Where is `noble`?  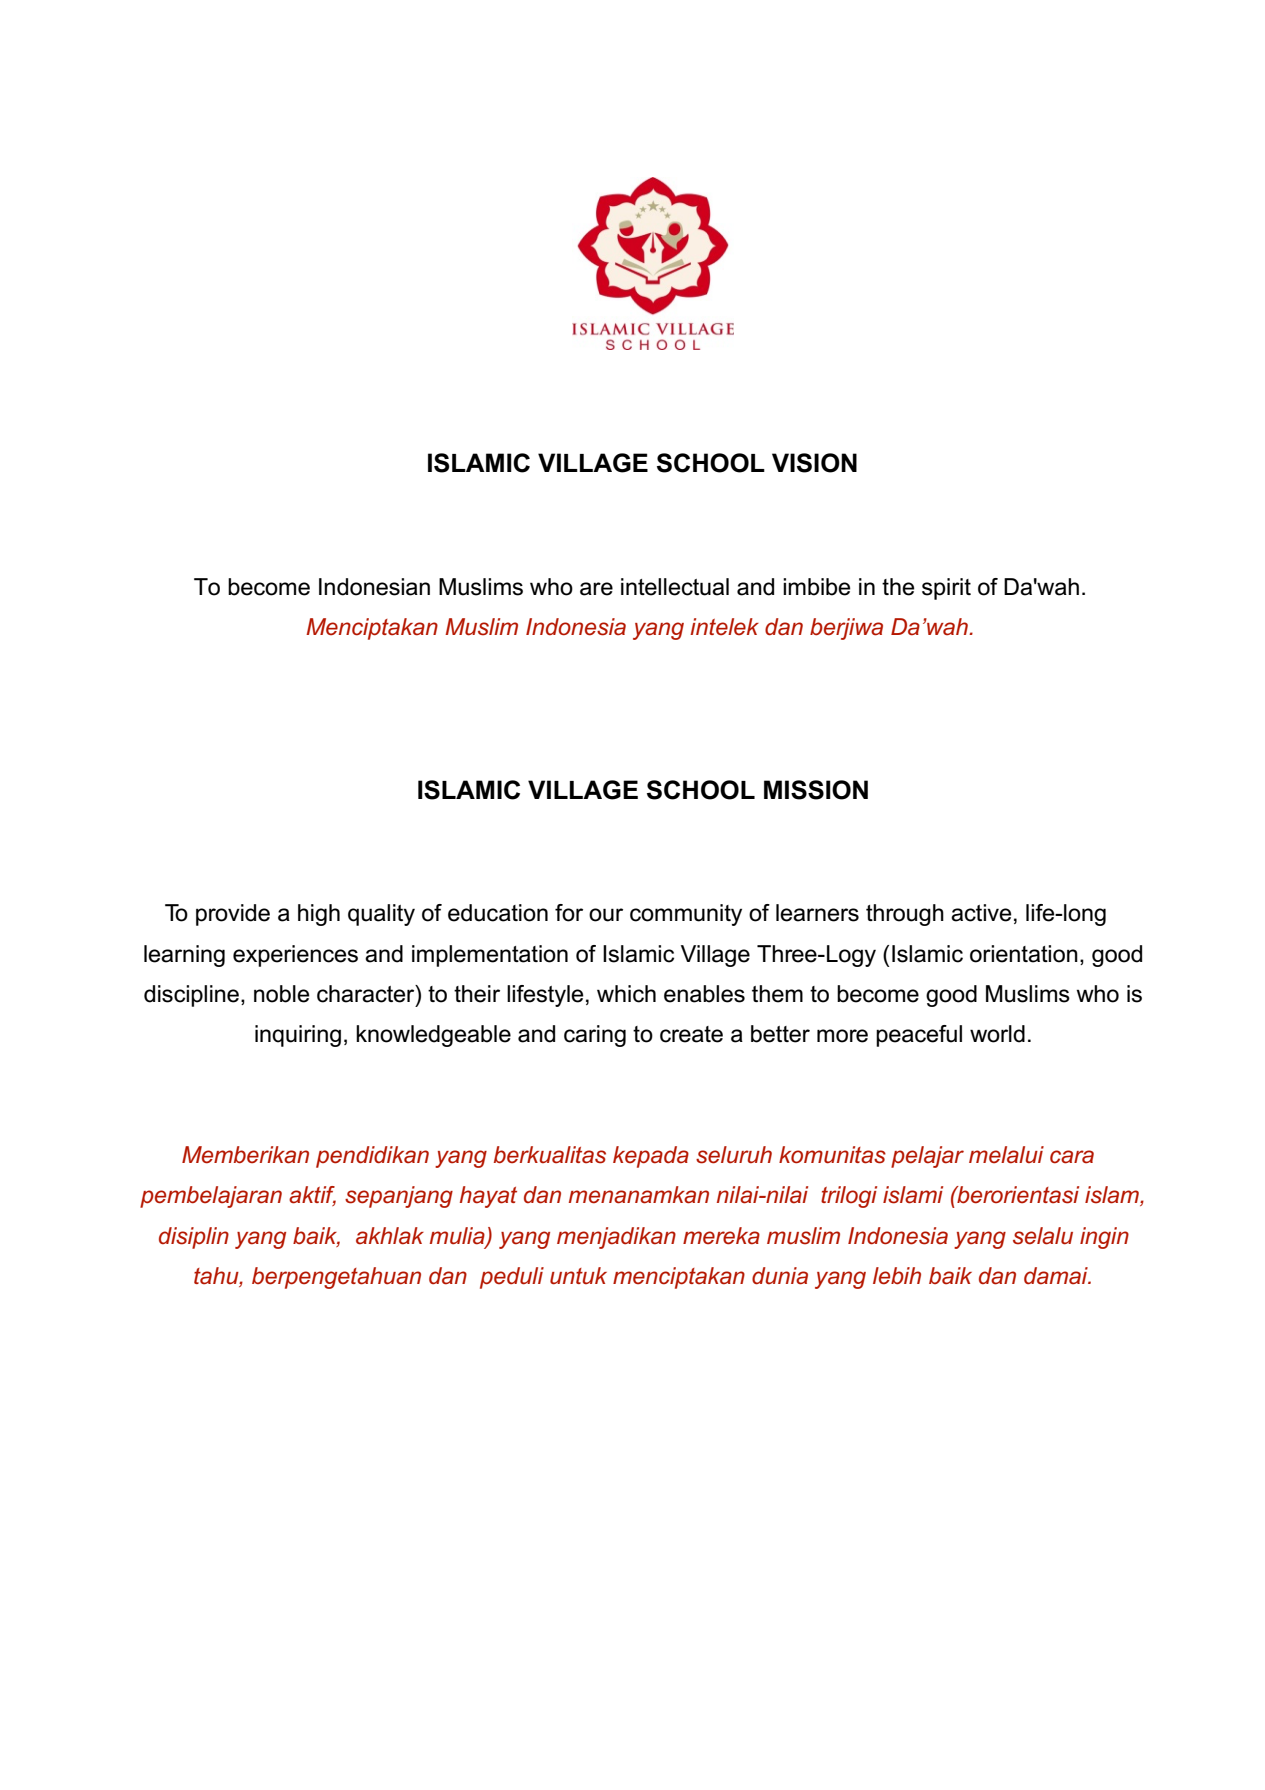
noble is located at coordinates (281, 994).
